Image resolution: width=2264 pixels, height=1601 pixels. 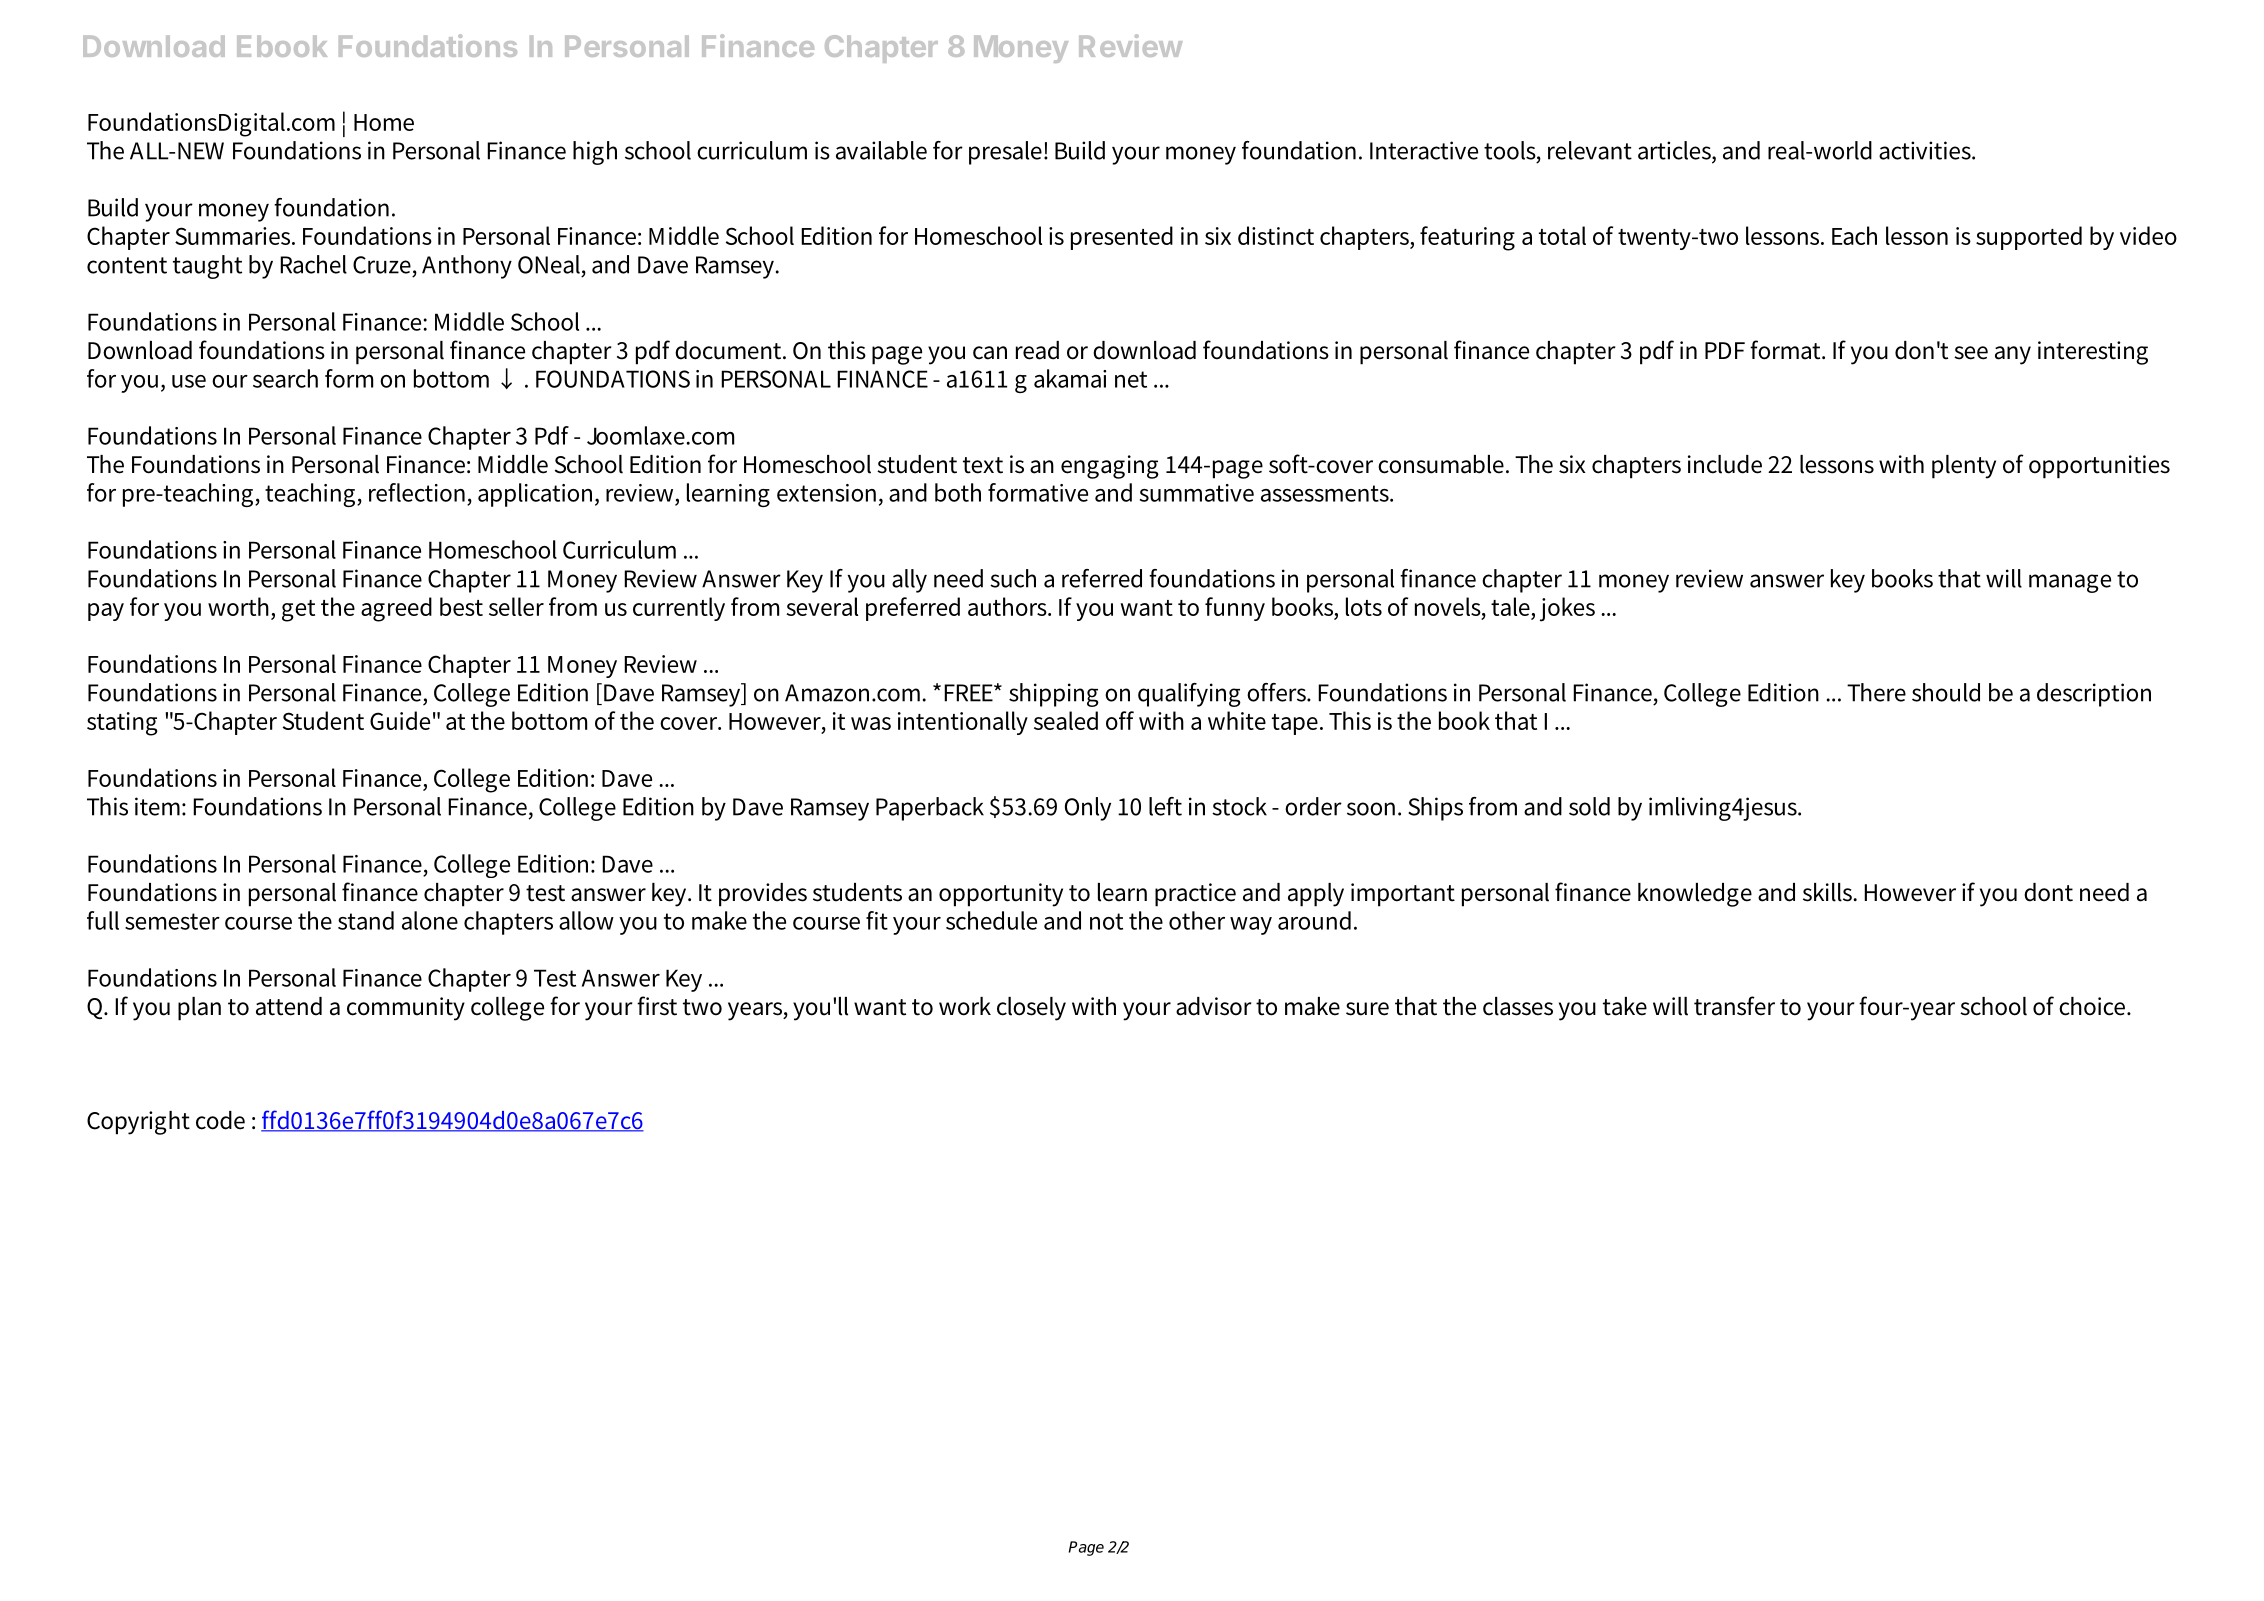 I want to click on stand, so click(x=366, y=920).
